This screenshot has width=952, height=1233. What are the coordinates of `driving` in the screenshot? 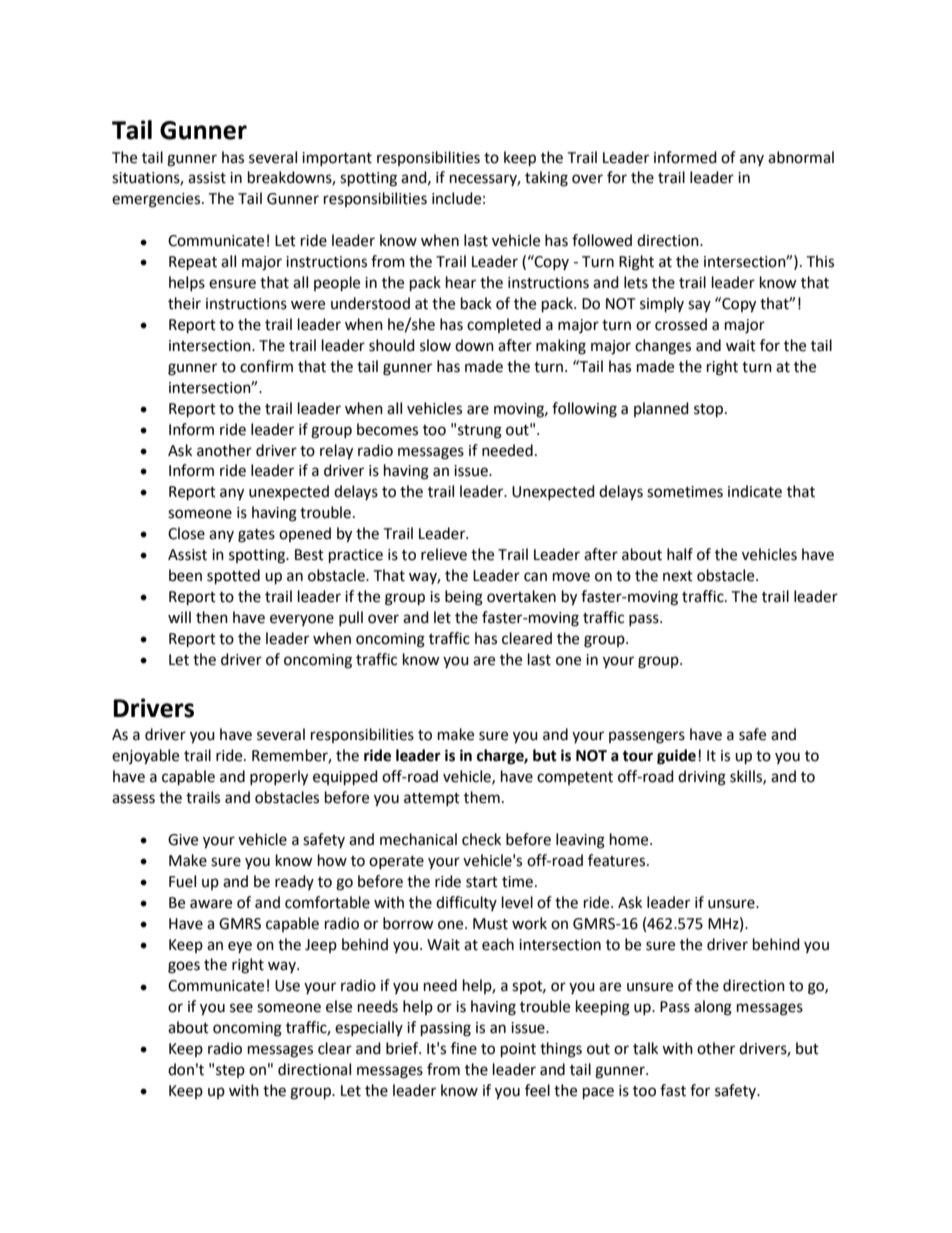 It's located at (702, 778).
